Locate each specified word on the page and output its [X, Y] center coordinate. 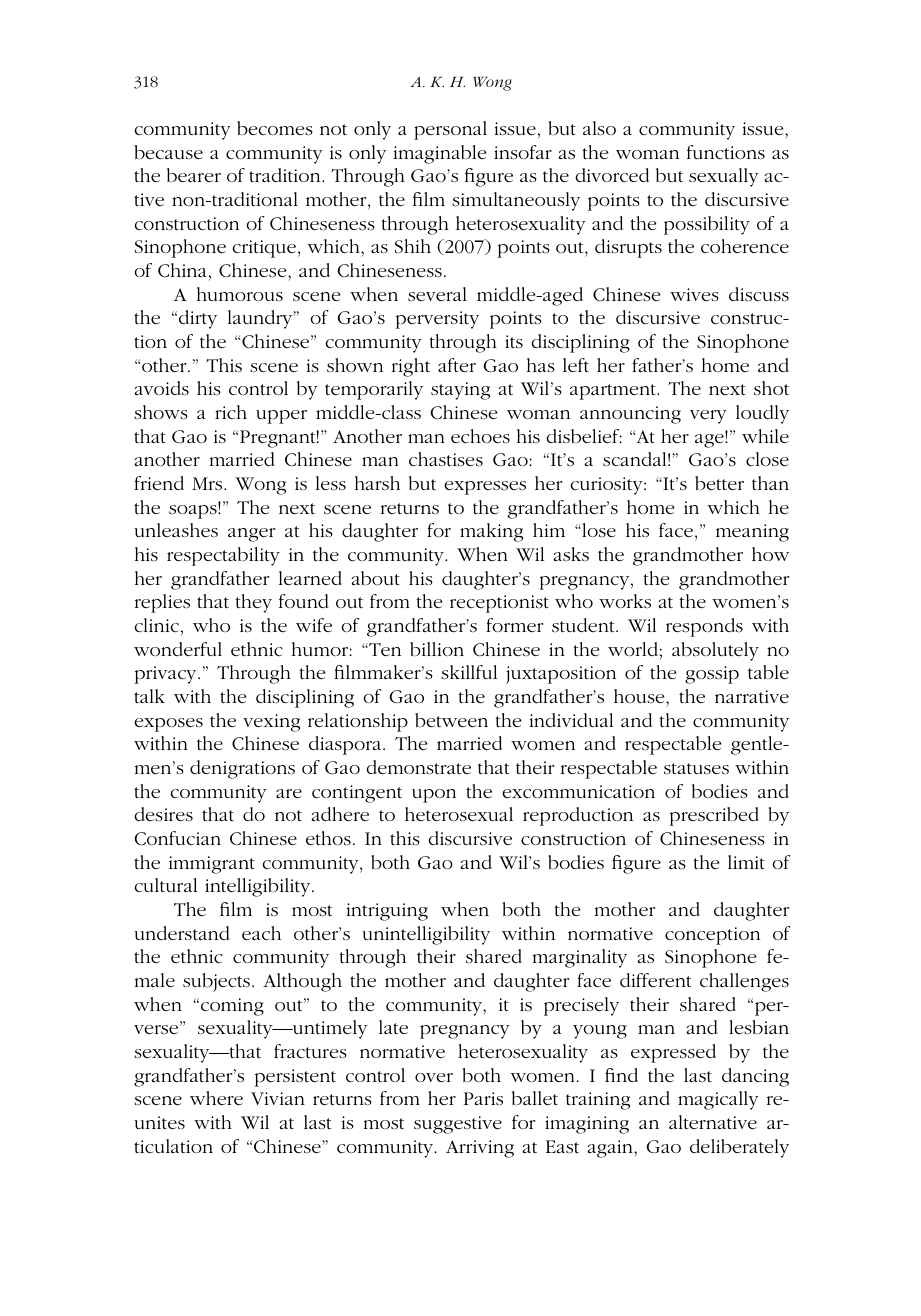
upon [434, 796]
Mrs [208, 484]
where [216, 1098]
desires [163, 814]
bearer [194, 175]
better [719, 483]
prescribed [714, 816]
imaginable [439, 154]
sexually [724, 177]
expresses [485, 488]
